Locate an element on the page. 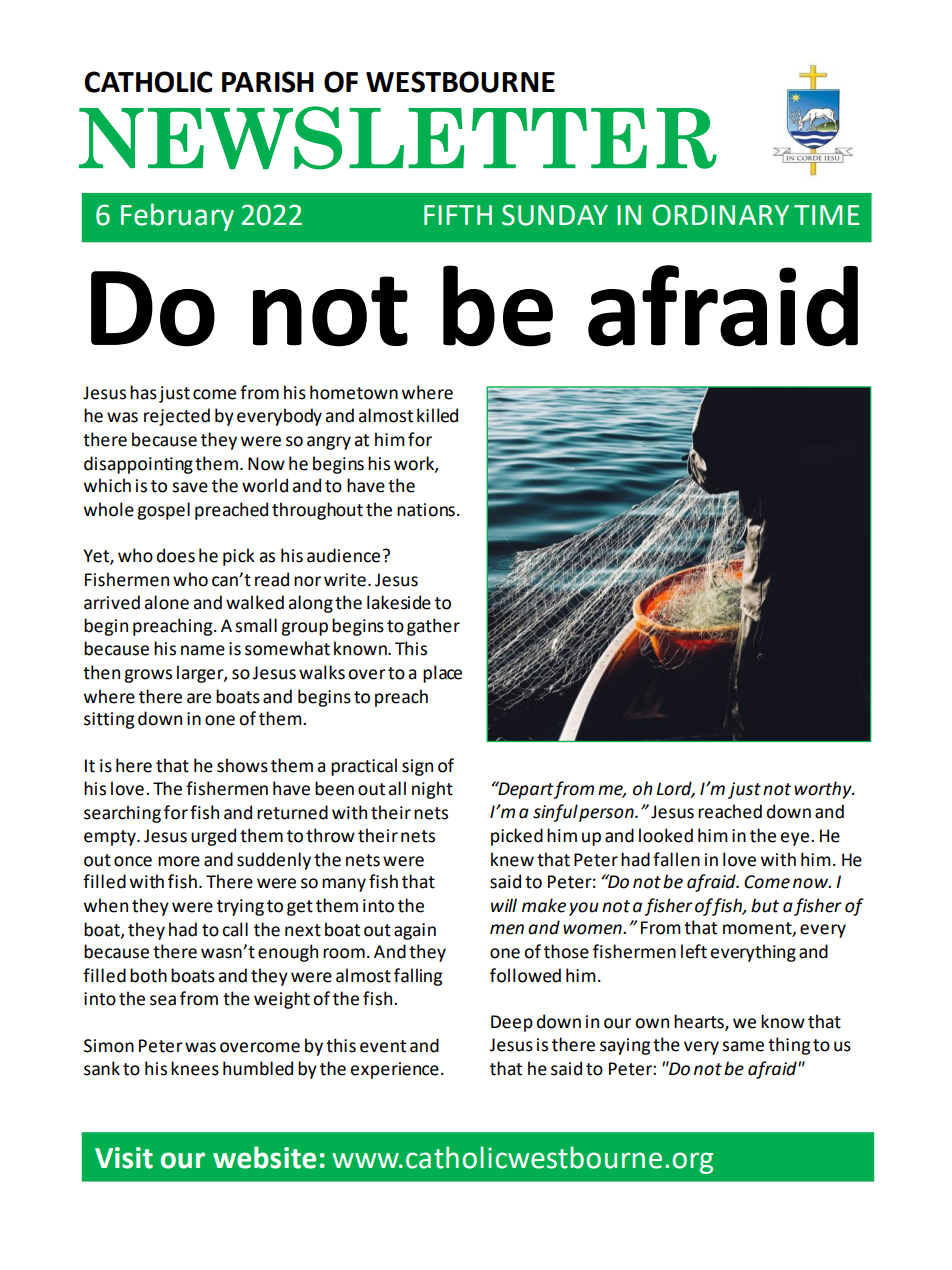 The height and width of the document is (1270, 952). call is located at coordinates (235, 929).
